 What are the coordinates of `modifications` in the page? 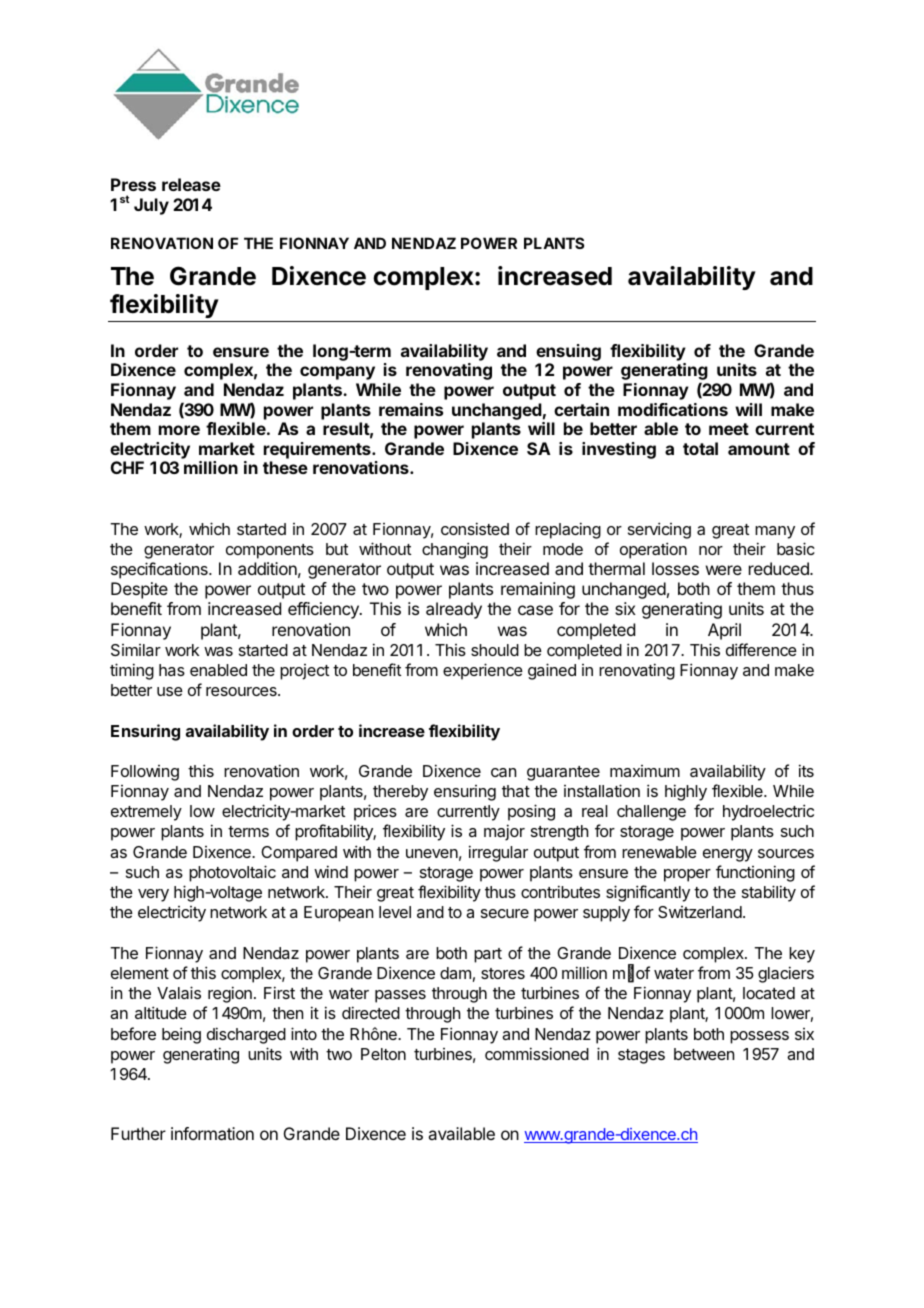 It's located at (673, 409).
